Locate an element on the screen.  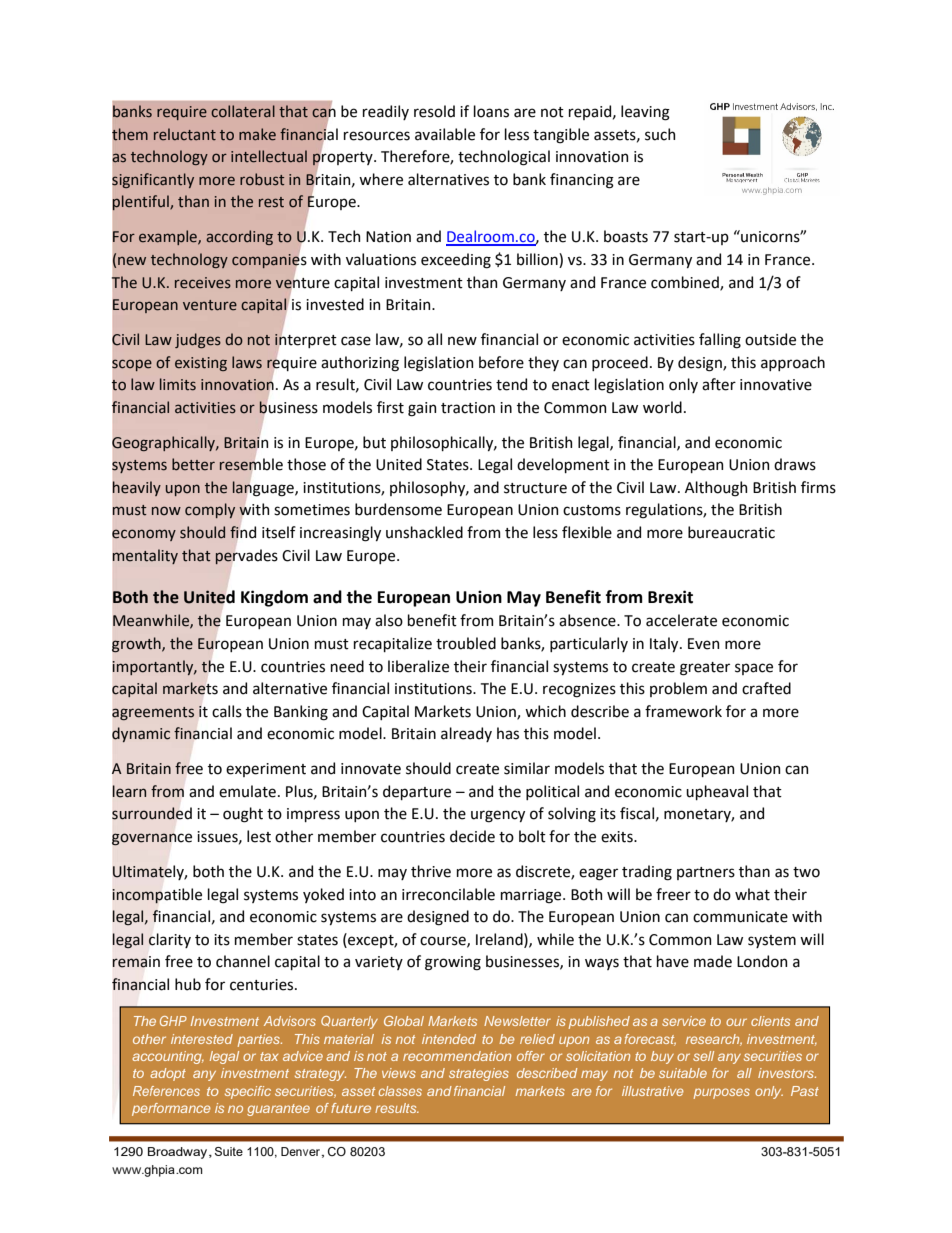
Although is located at coordinates (716, 489).
